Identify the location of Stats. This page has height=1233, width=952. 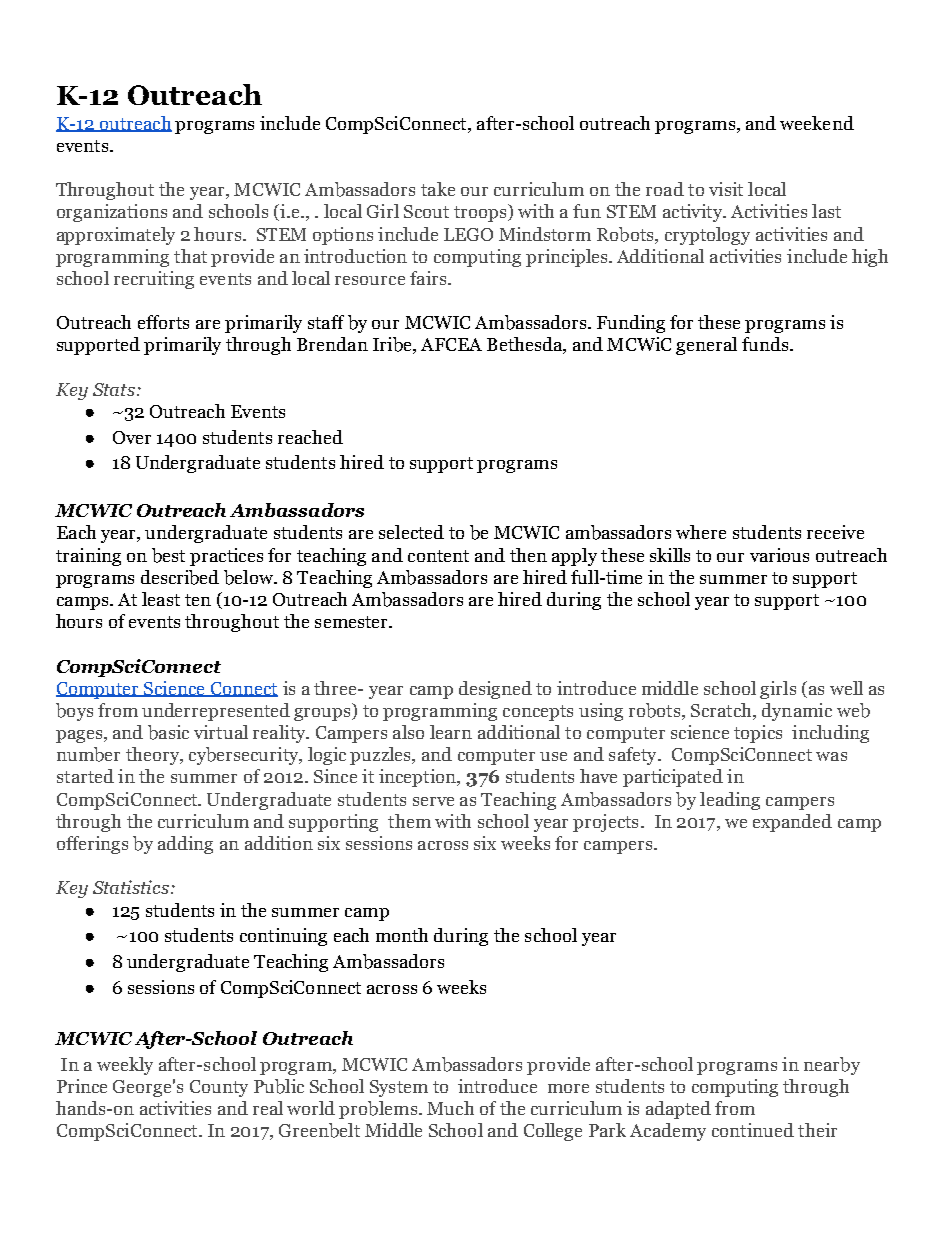
(114, 389).
